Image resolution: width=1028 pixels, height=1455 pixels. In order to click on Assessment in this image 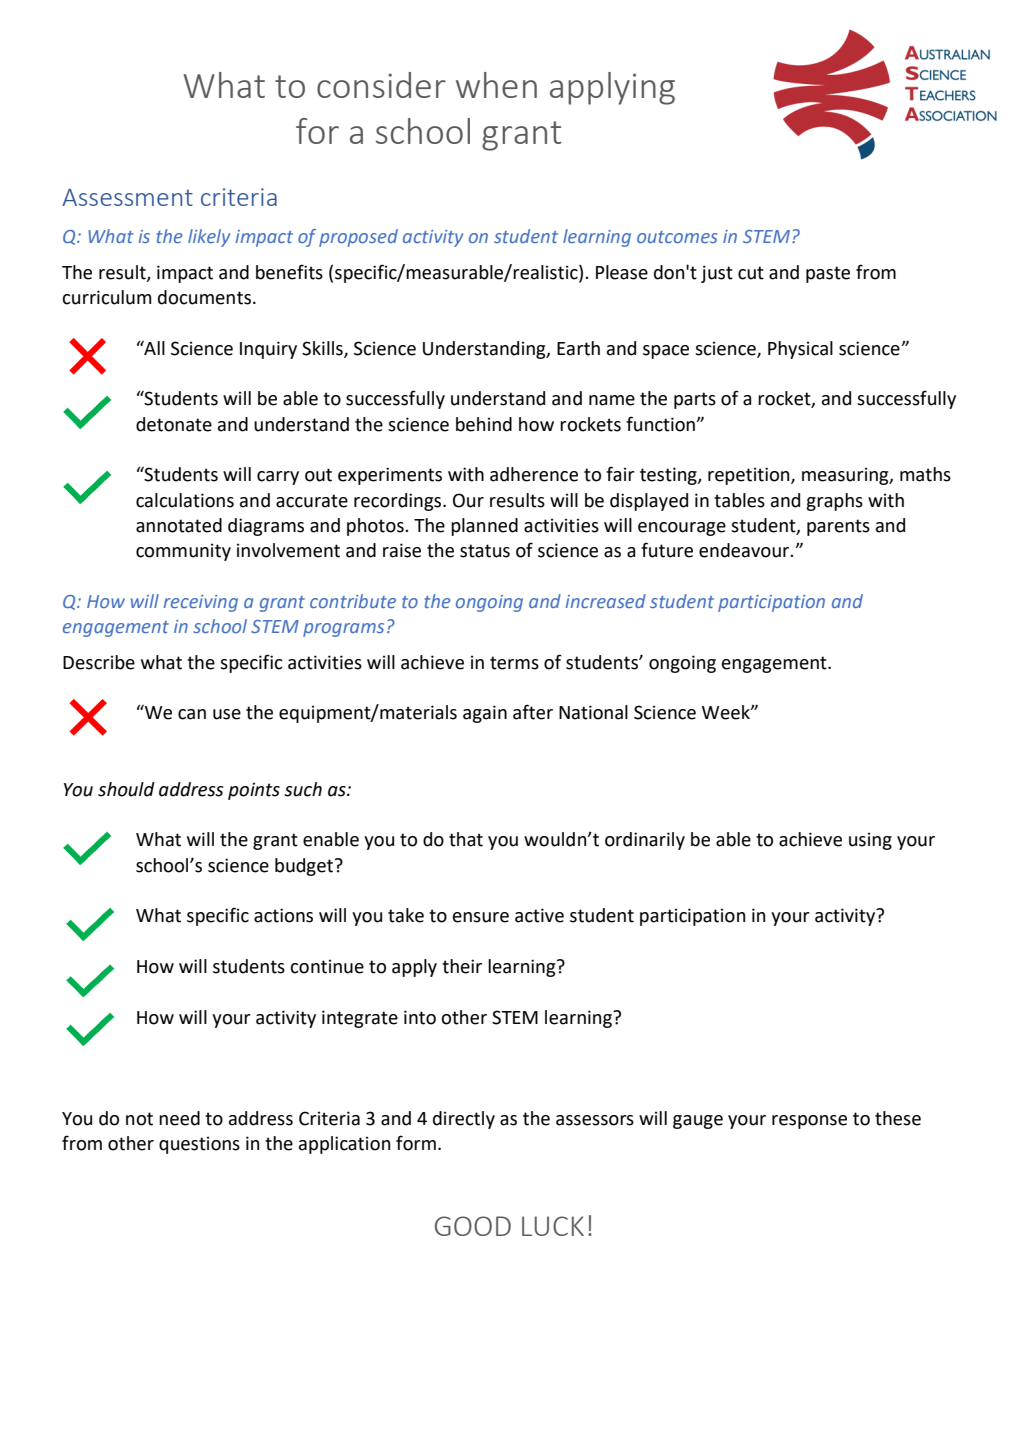, I will do `click(127, 197)`.
